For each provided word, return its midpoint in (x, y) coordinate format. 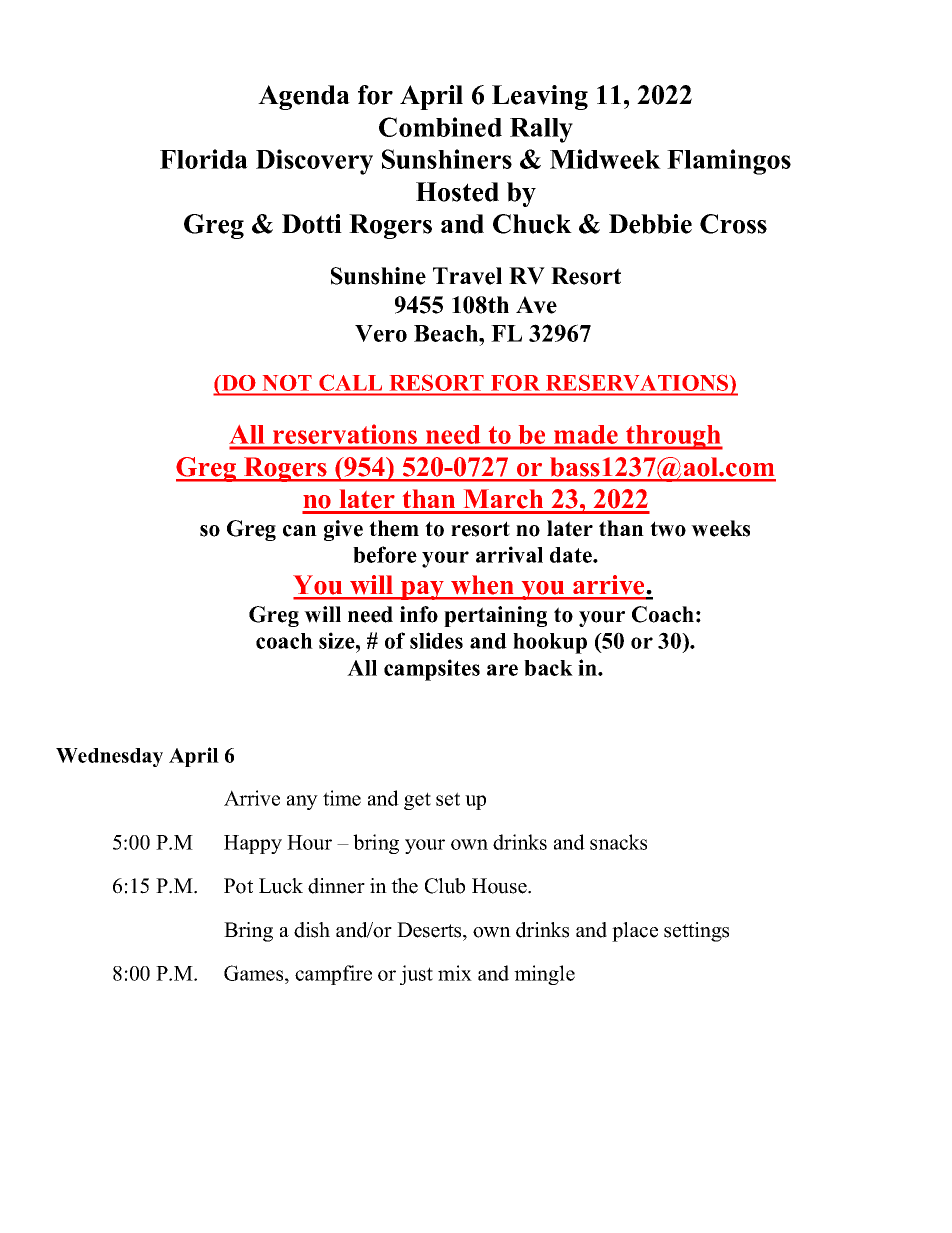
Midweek (605, 159)
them (394, 528)
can (300, 531)
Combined (440, 127)
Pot (238, 886)
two (668, 529)
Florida (204, 159)
